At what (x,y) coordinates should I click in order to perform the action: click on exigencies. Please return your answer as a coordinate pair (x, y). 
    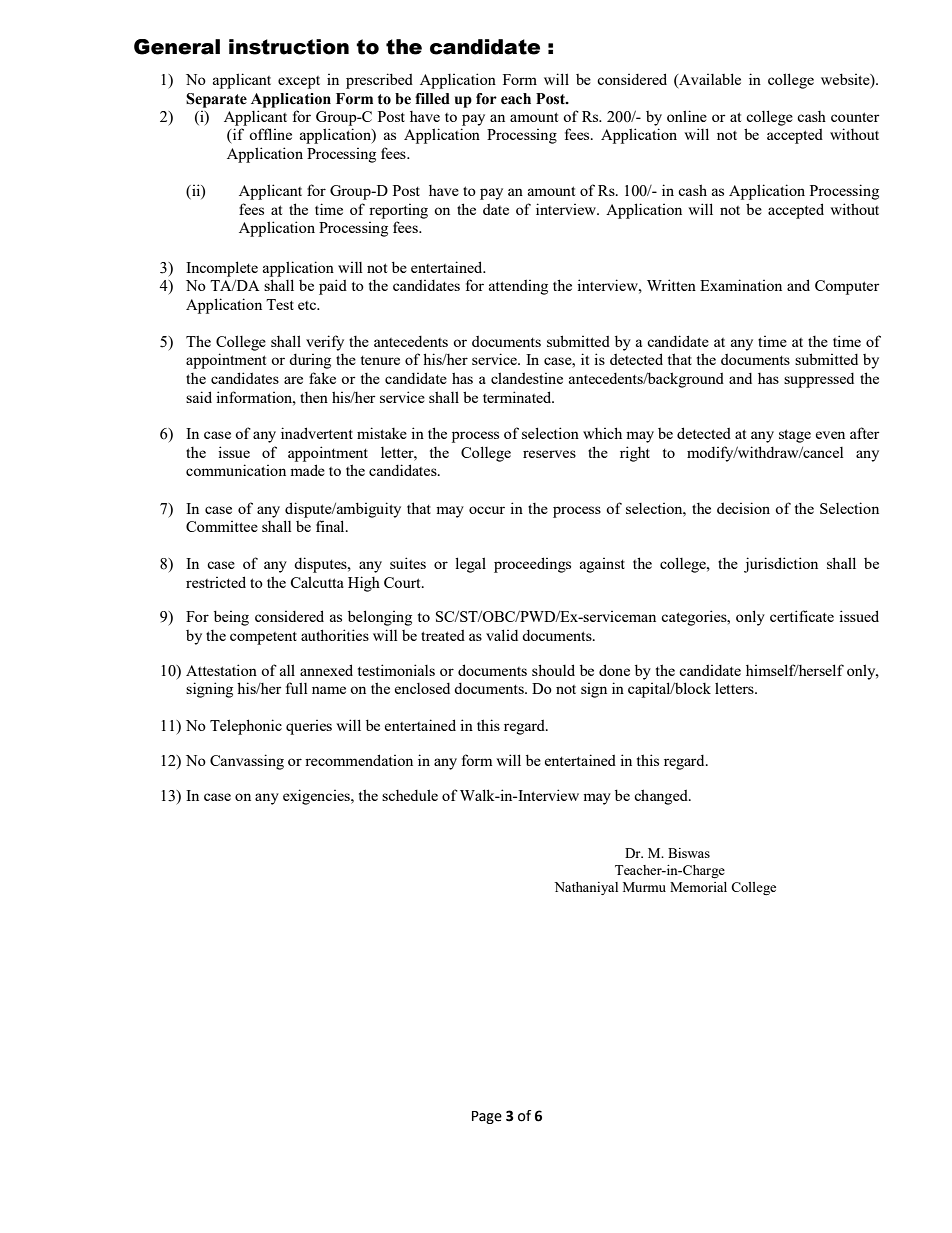
    Looking at the image, I should click on (317, 797).
